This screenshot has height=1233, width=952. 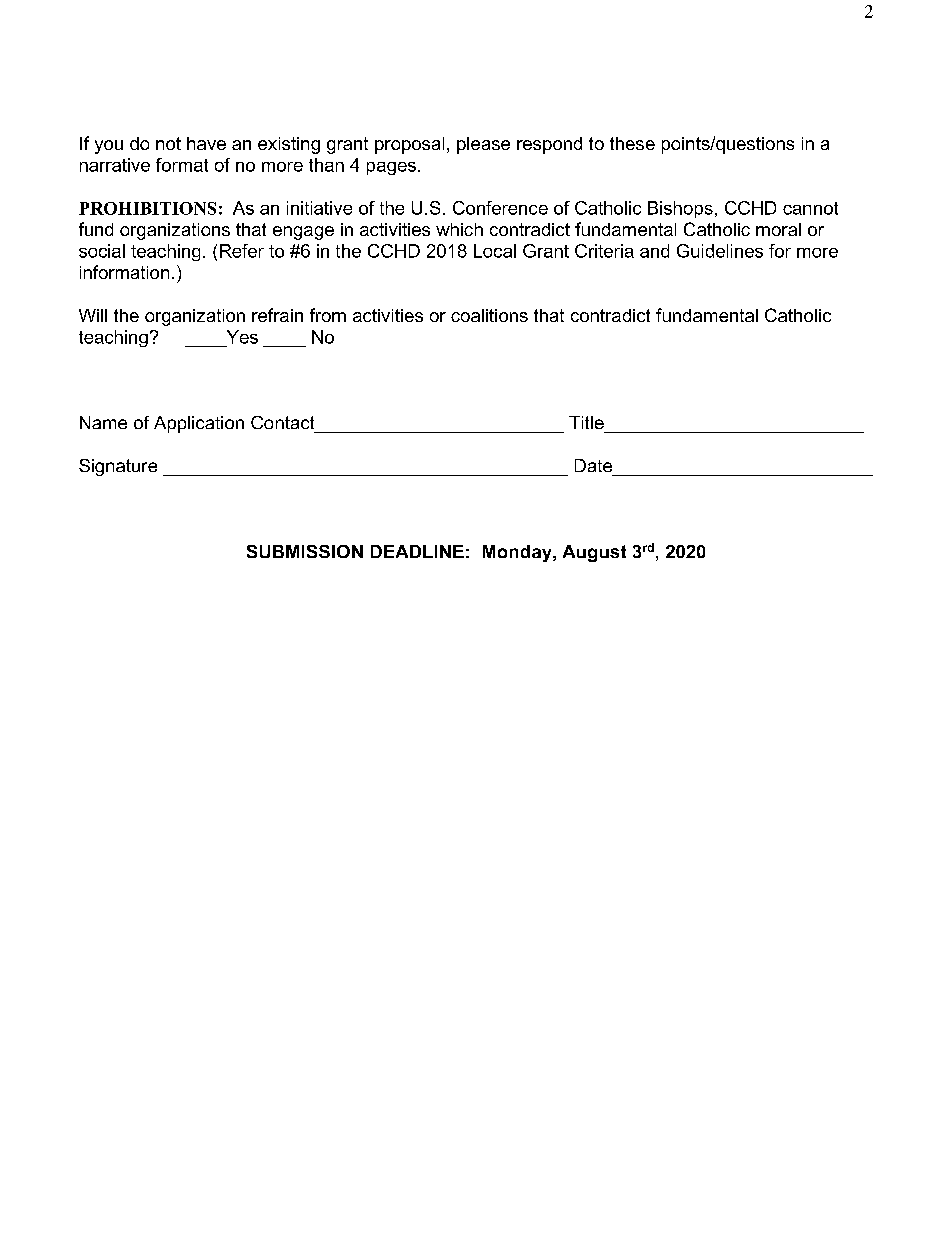 I want to click on please, so click(x=483, y=145).
